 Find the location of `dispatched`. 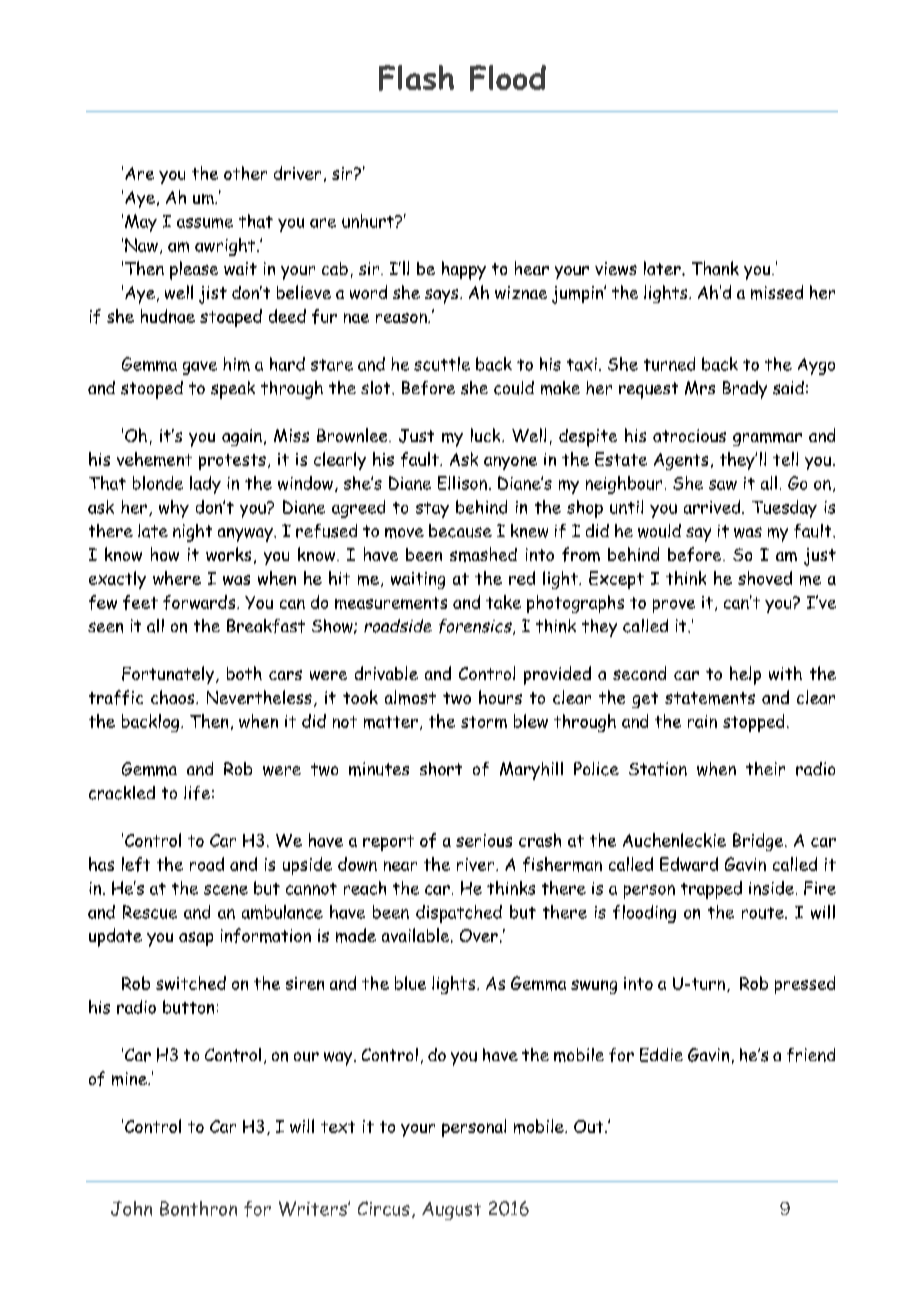

dispatched is located at coordinates (459, 914).
